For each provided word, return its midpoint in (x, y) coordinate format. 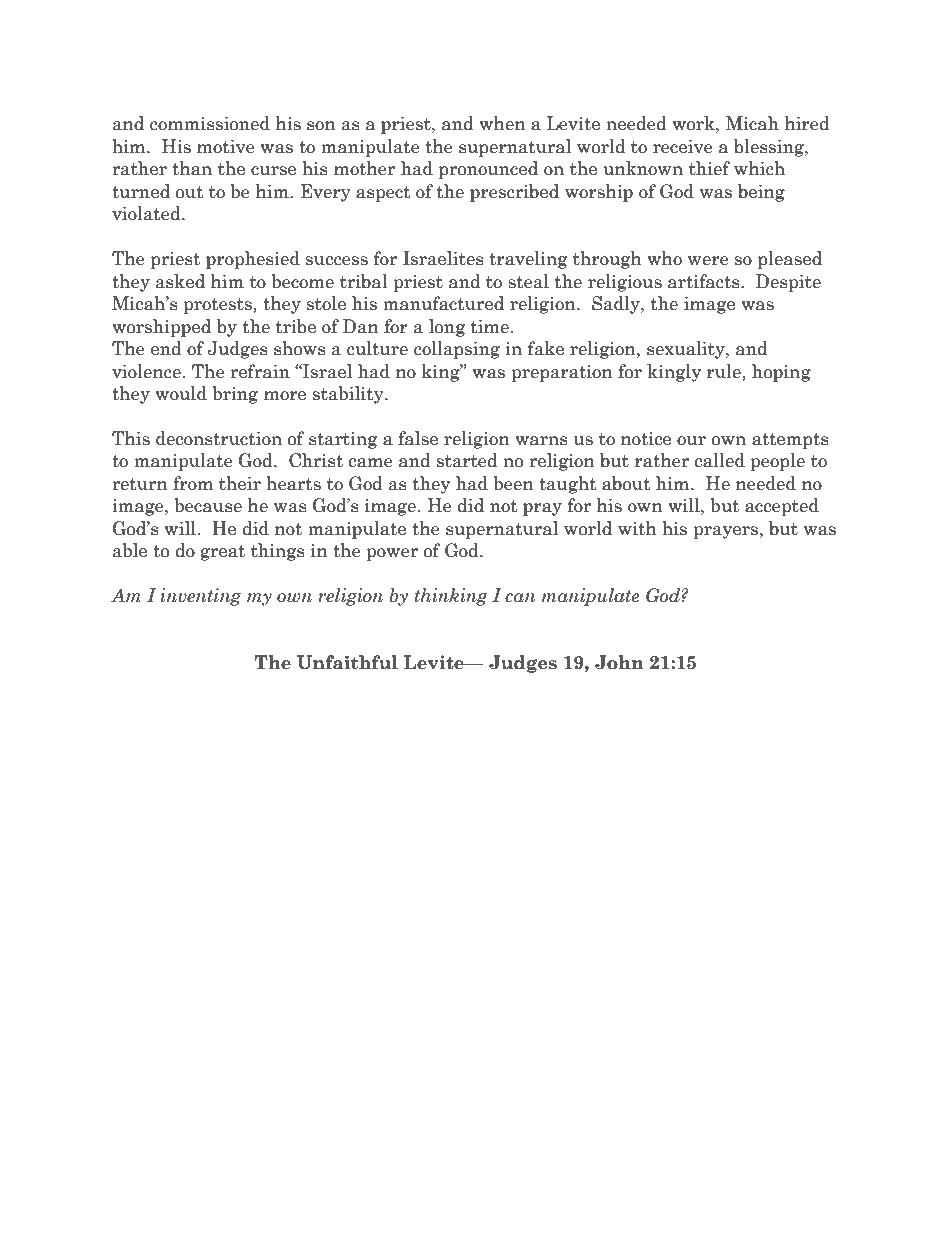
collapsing (457, 350)
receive (683, 147)
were (708, 261)
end (166, 348)
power (392, 554)
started (467, 460)
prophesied (253, 260)
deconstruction (219, 438)
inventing (201, 597)
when (502, 123)
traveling (528, 260)
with (637, 528)
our (691, 441)
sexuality (687, 350)
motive (226, 147)
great (223, 553)
